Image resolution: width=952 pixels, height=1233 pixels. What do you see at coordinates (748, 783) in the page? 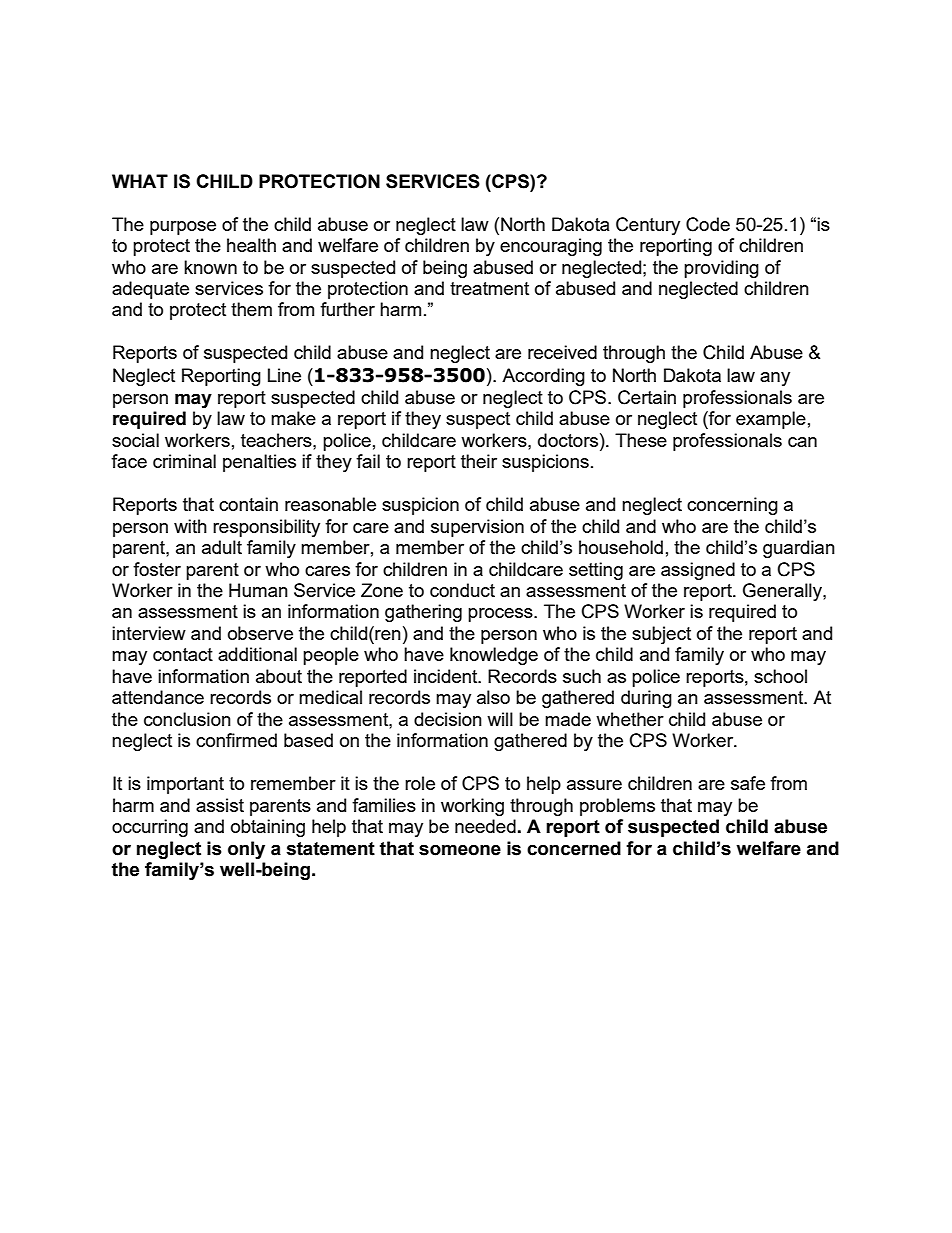
I see `safe` at bounding box center [748, 783].
